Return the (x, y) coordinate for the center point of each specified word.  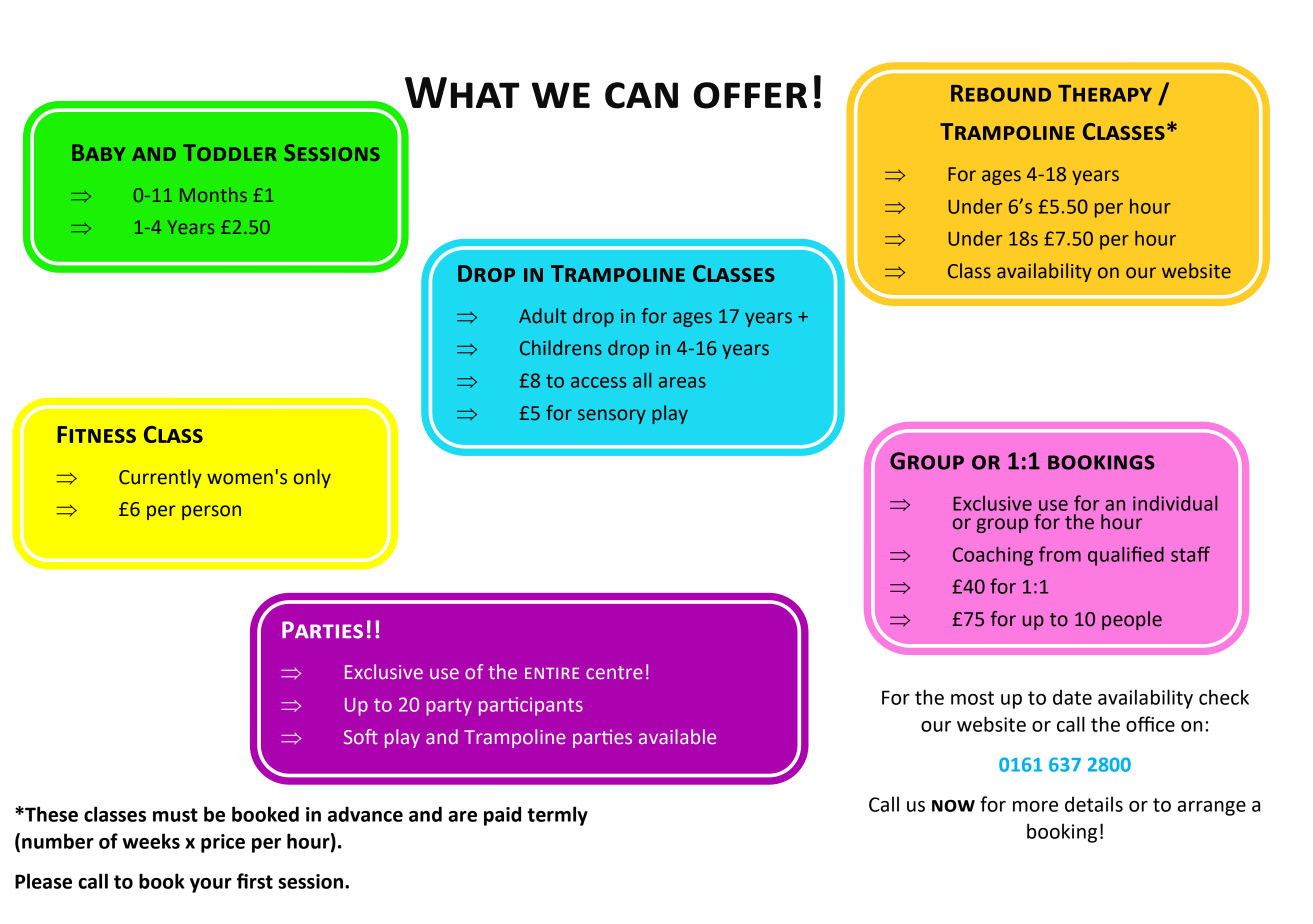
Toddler (230, 152)
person (211, 512)
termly (557, 816)
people (1132, 620)
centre (614, 672)
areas (682, 382)
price (223, 843)
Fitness (96, 434)
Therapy (1105, 93)
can (641, 95)
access (599, 382)
